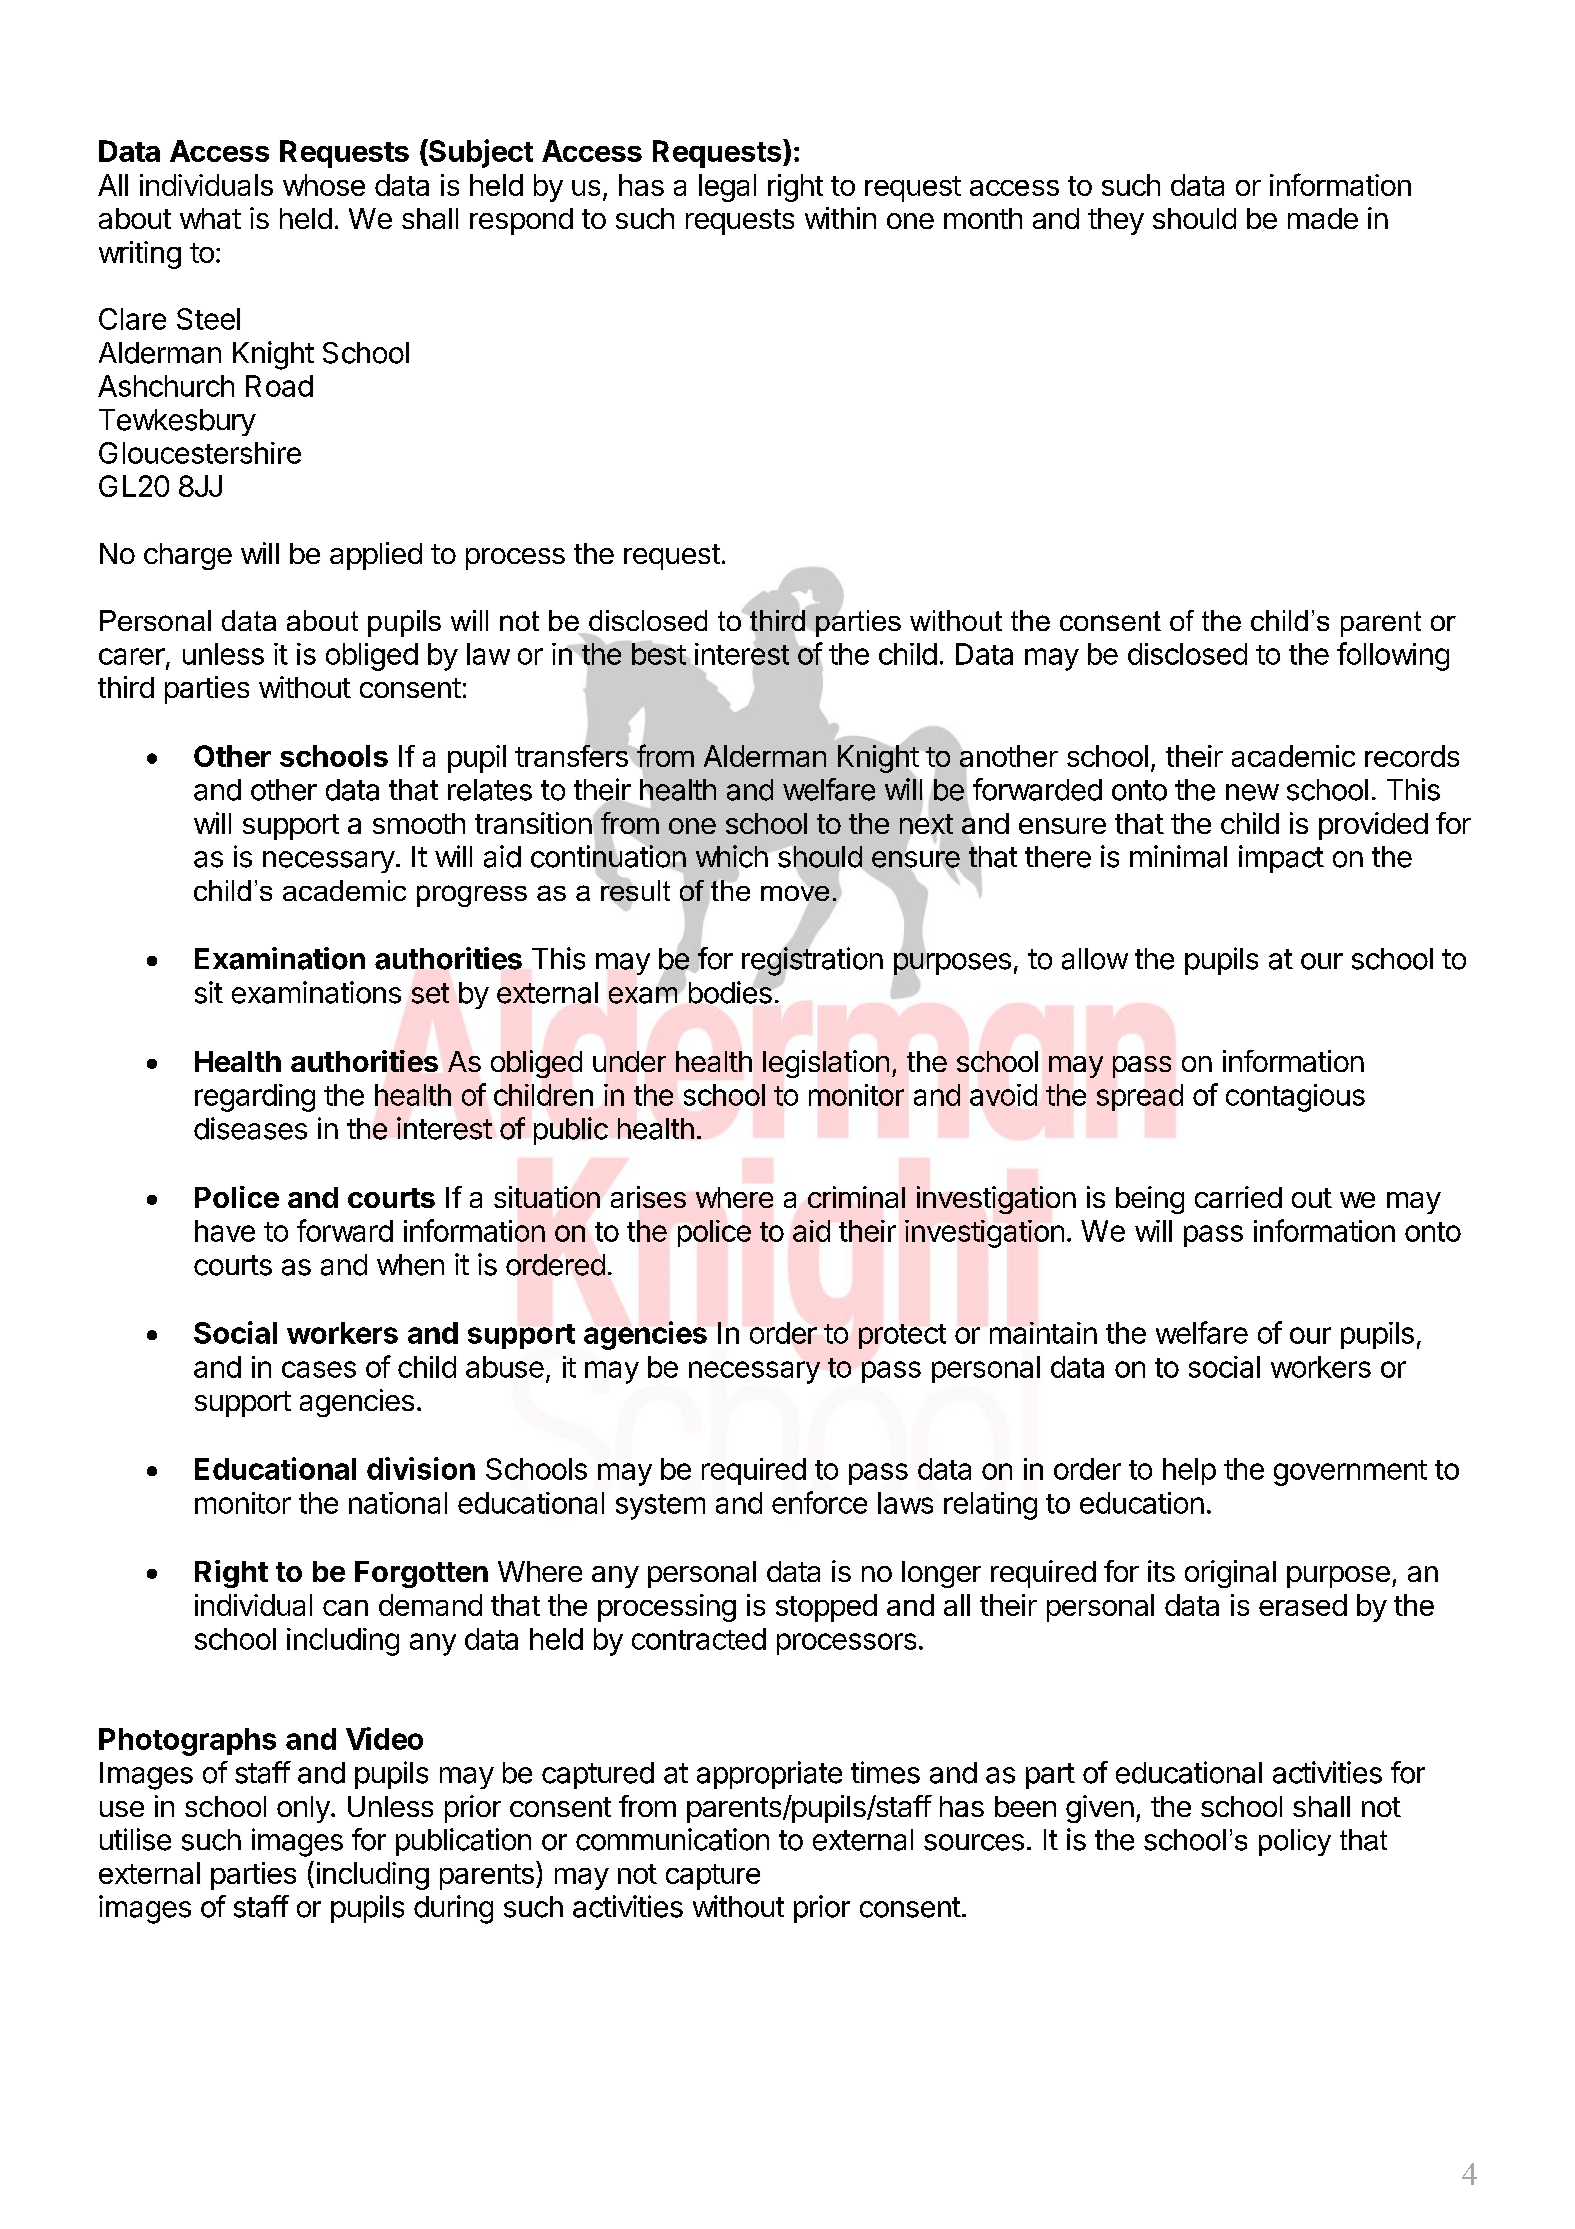 The height and width of the screenshot is (2229, 1575). What do you see at coordinates (324, 185) in the screenshot?
I see `whose` at bounding box center [324, 185].
